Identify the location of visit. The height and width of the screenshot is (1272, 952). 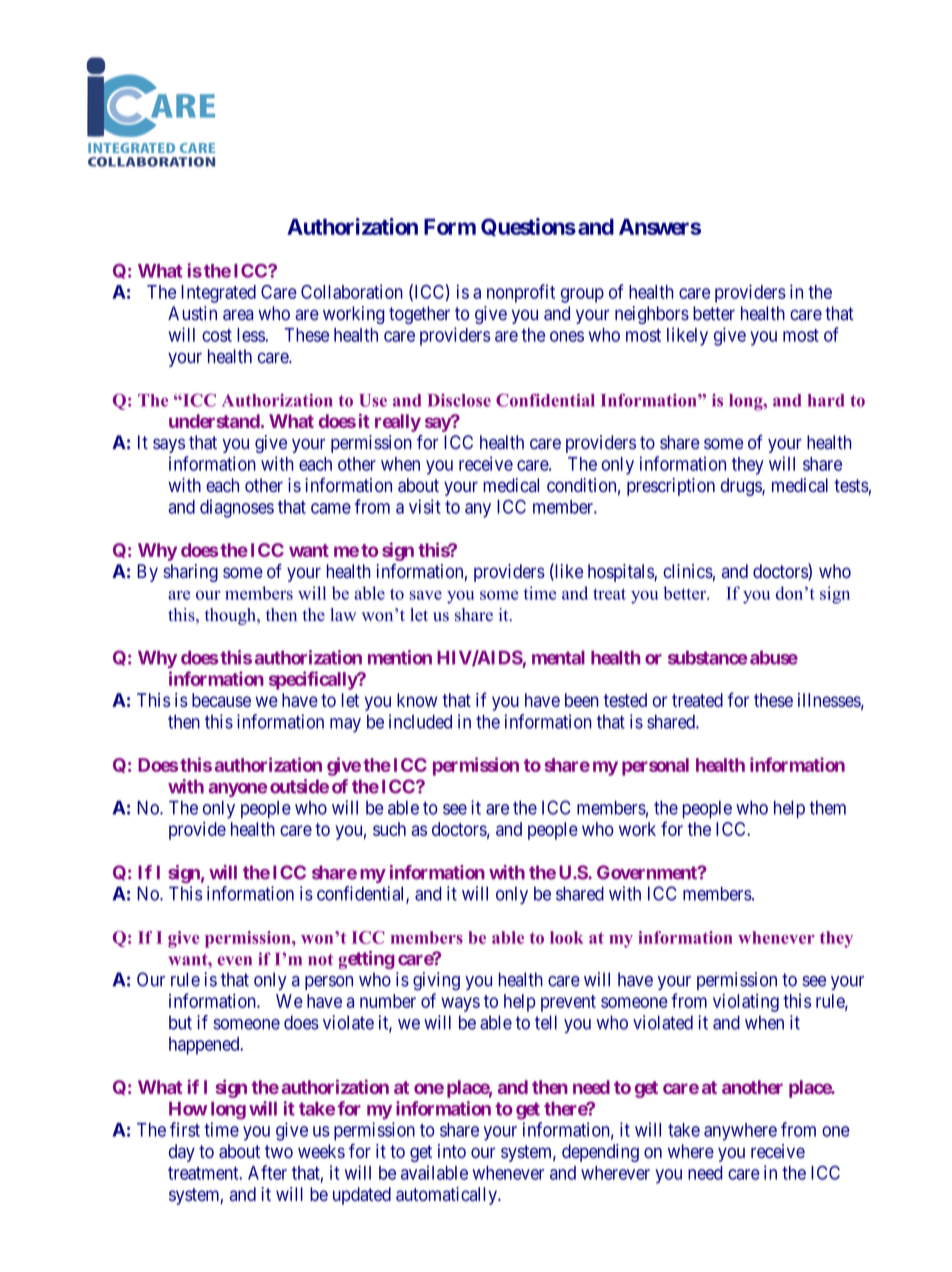
(425, 506).
